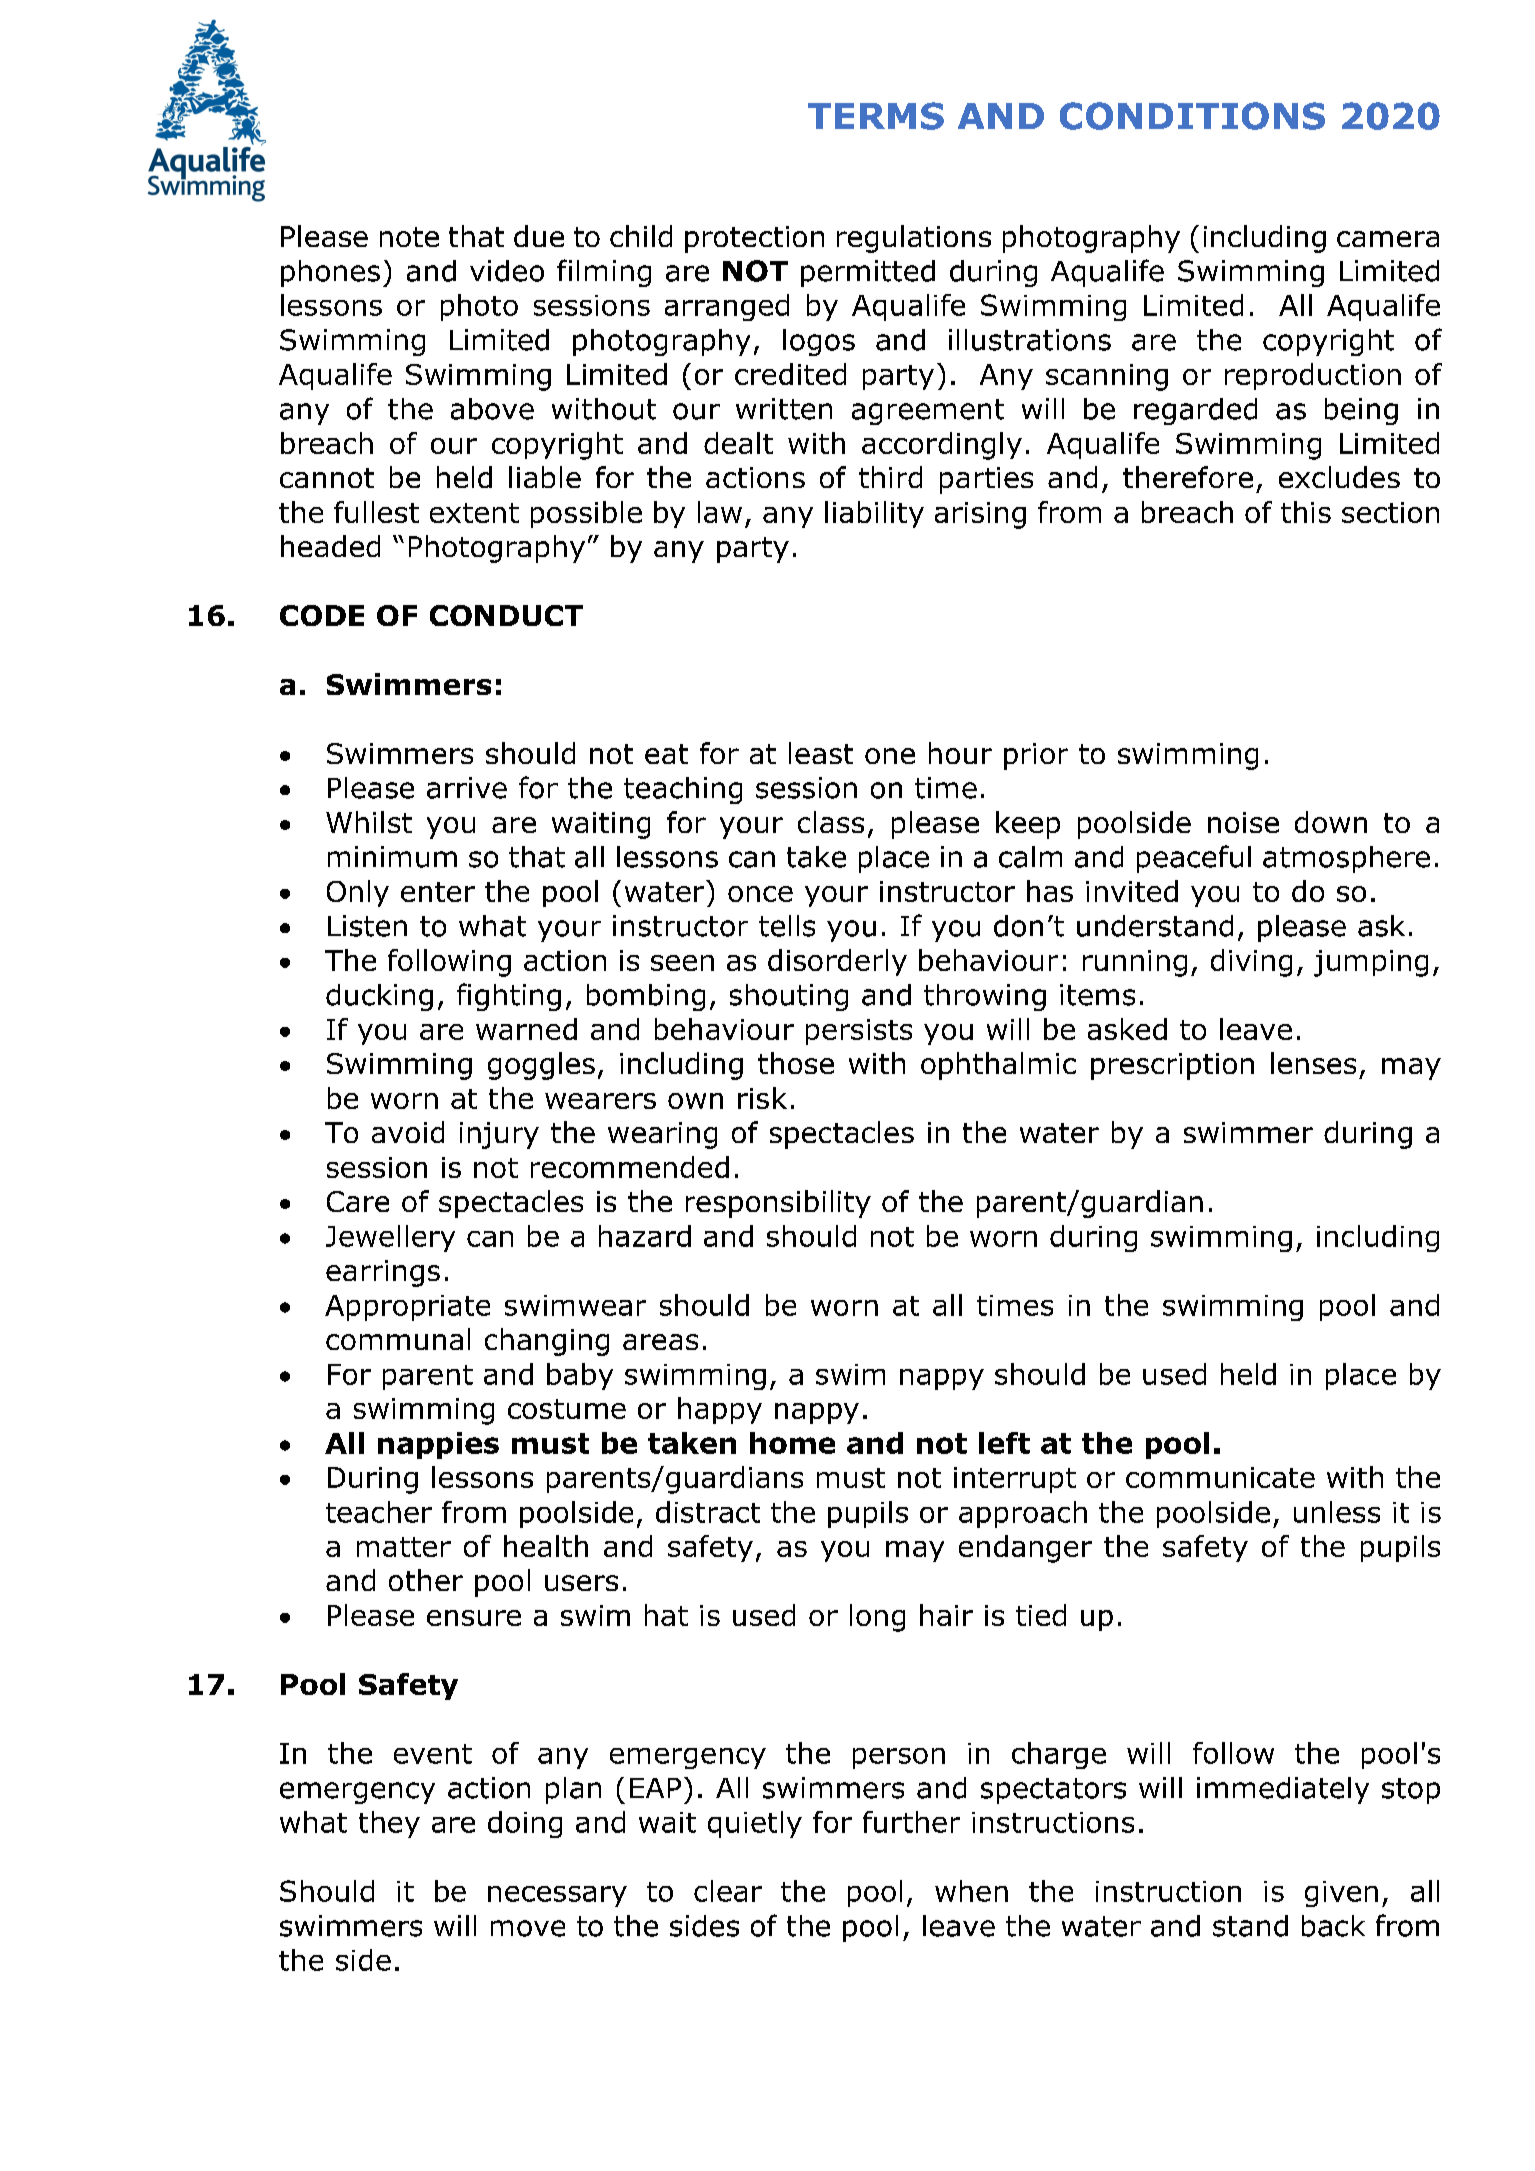  Describe the element at coordinates (438, 1445) in the screenshot. I see `nappies` at that location.
